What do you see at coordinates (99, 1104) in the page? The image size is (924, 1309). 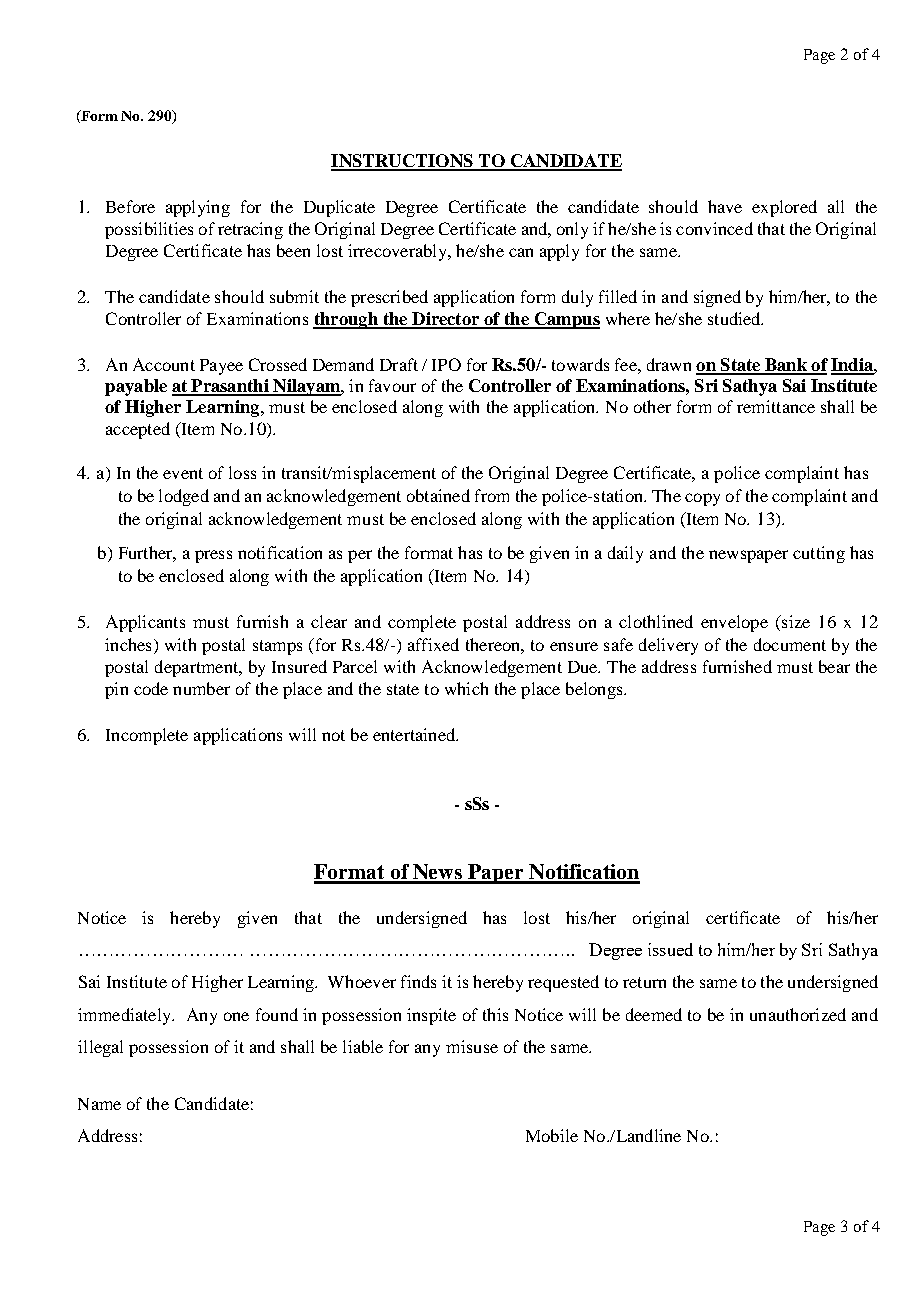 I see `Name` at bounding box center [99, 1104].
